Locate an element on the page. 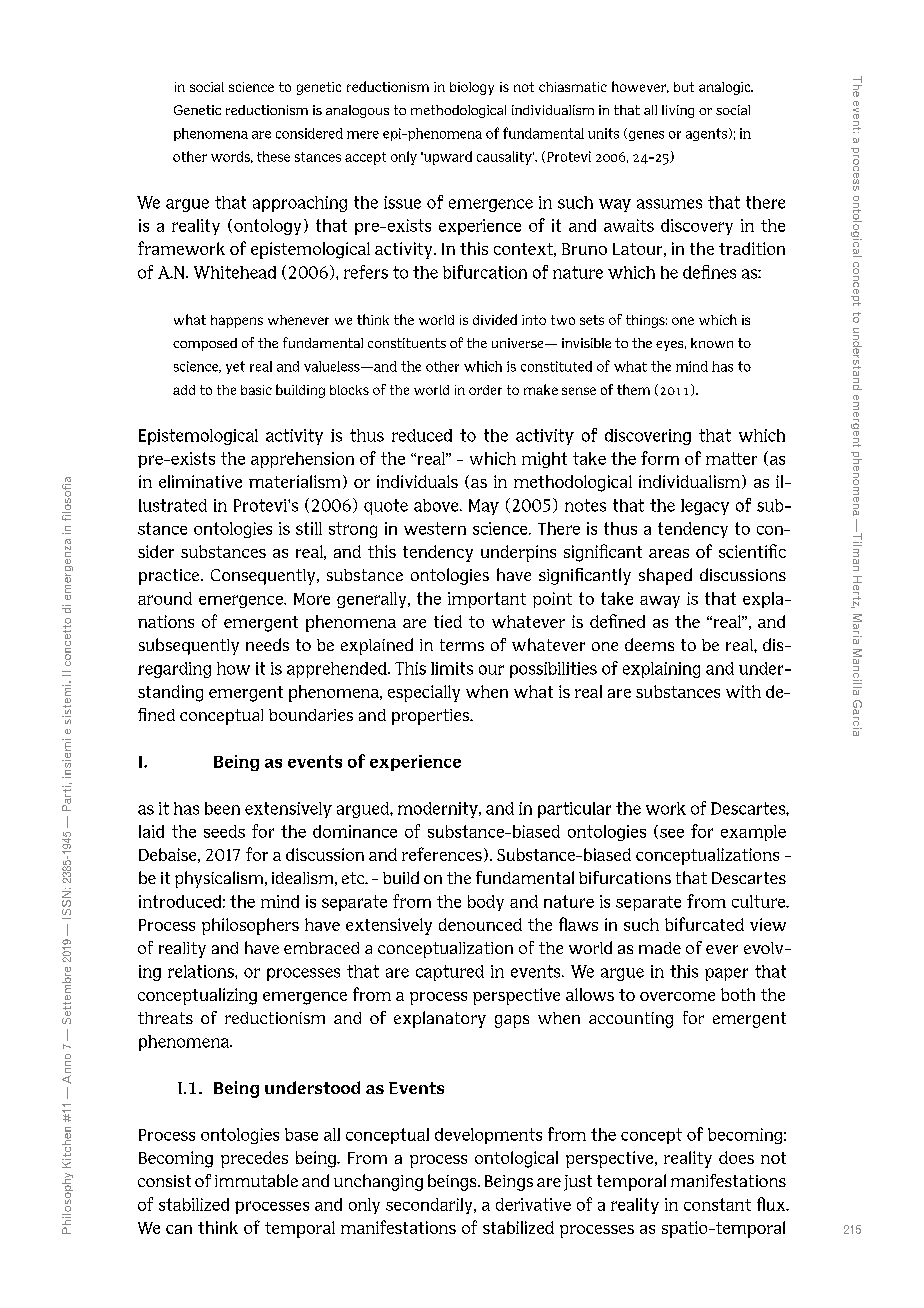 The height and width of the document is (1308, 924). order is located at coordinates (485, 390).
